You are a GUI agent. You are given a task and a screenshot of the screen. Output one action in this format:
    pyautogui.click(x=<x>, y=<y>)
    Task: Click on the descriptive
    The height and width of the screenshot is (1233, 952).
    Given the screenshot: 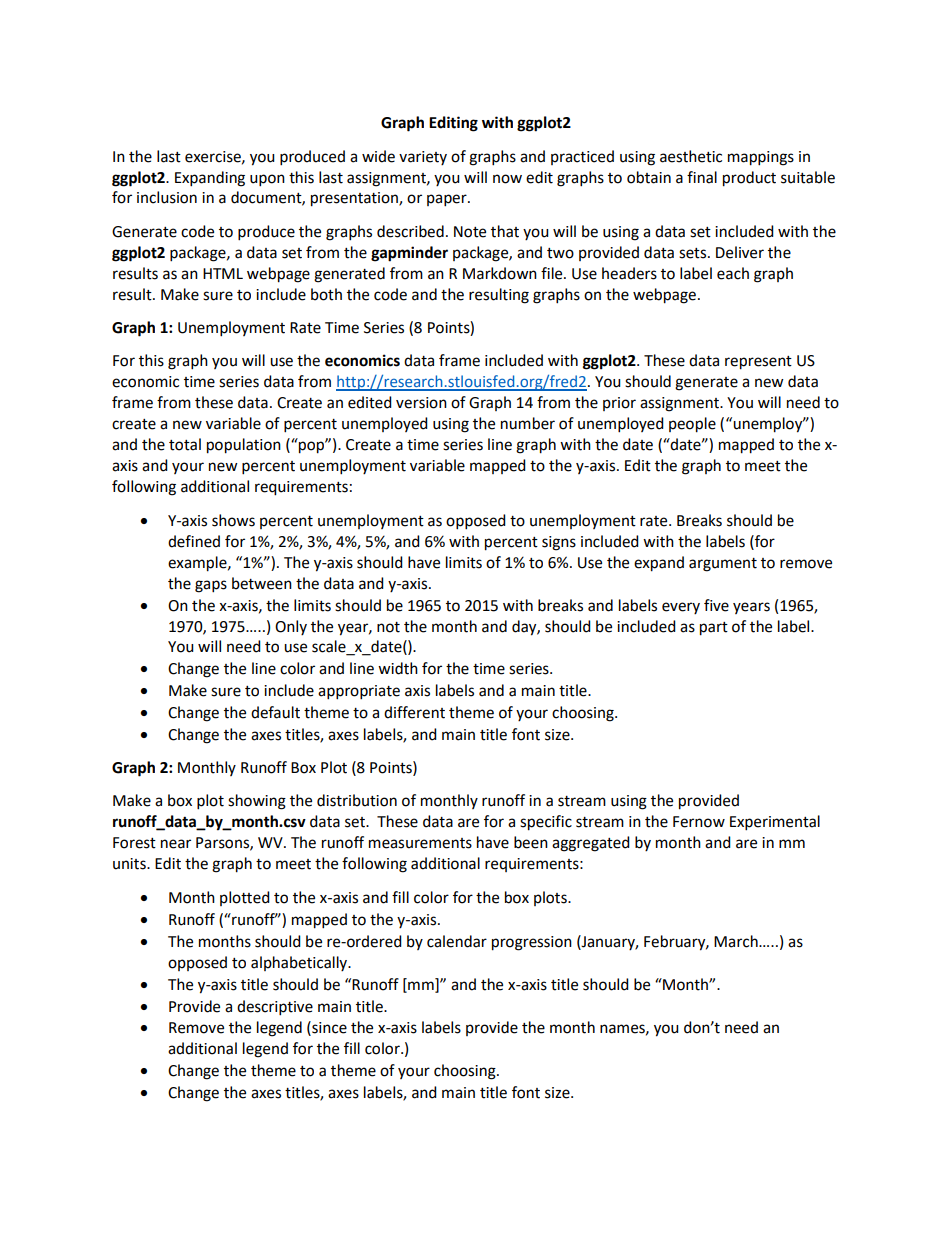 What is the action you would take?
    pyautogui.click(x=275, y=1008)
